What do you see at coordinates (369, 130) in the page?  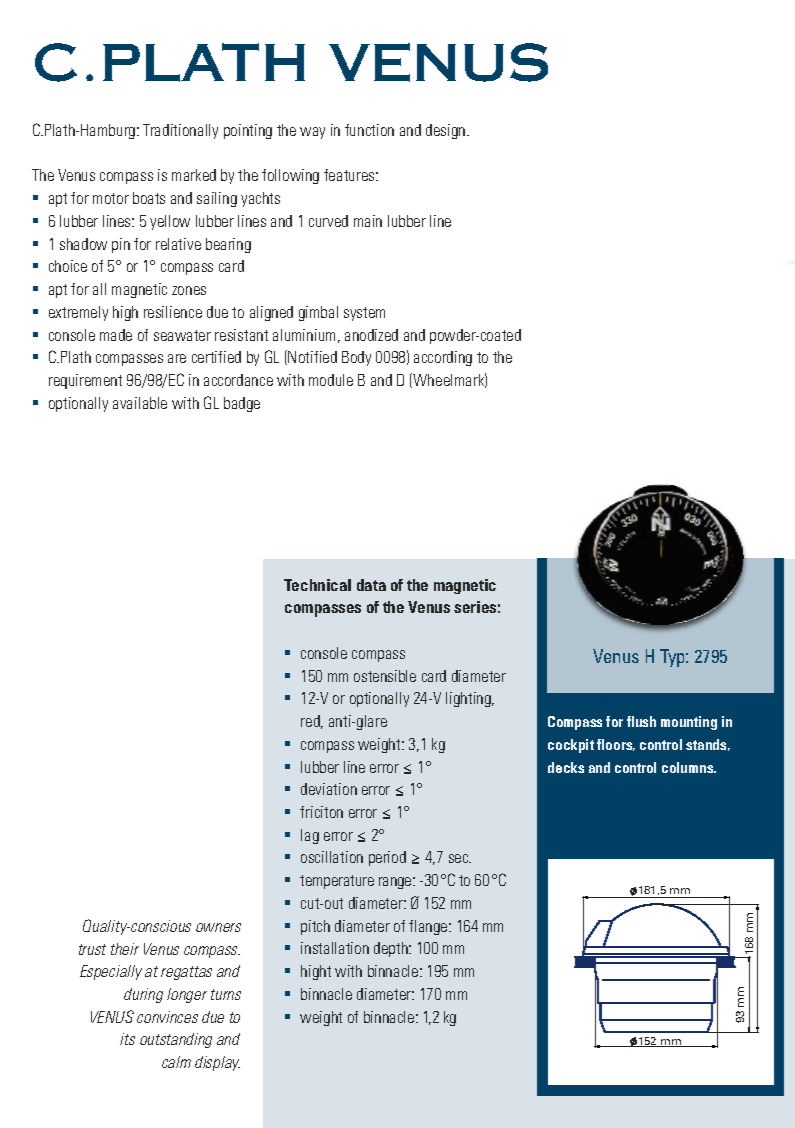 I see `function` at bounding box center [369, 130].
